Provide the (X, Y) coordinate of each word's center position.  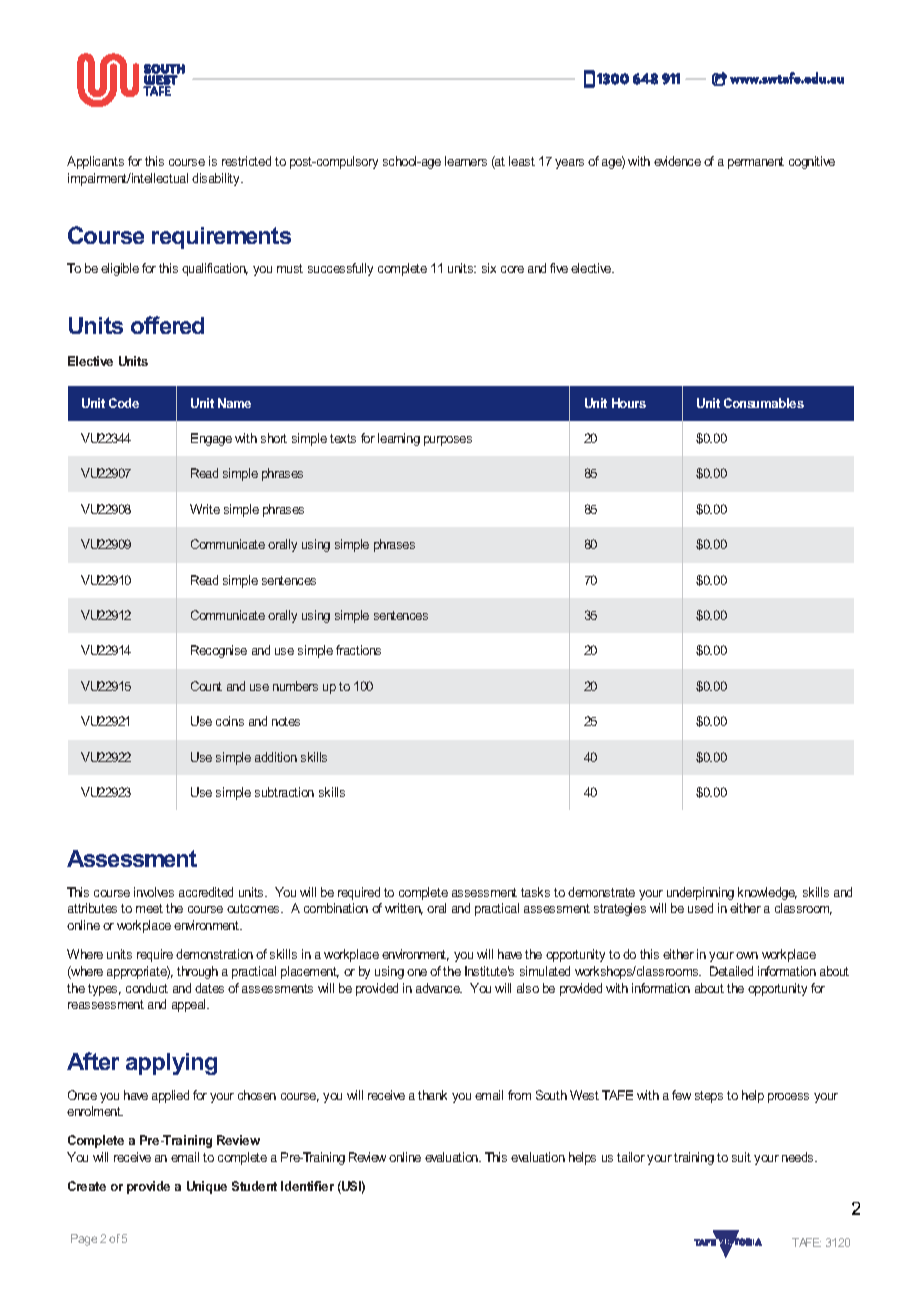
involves (154, 892)
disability (217, 179)
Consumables (764, 403)
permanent (756, 163)
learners (466, 161)
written (404, 909)
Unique (207, 1187)
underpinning (700, 893)
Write (205, 509)
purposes (448, 441)
